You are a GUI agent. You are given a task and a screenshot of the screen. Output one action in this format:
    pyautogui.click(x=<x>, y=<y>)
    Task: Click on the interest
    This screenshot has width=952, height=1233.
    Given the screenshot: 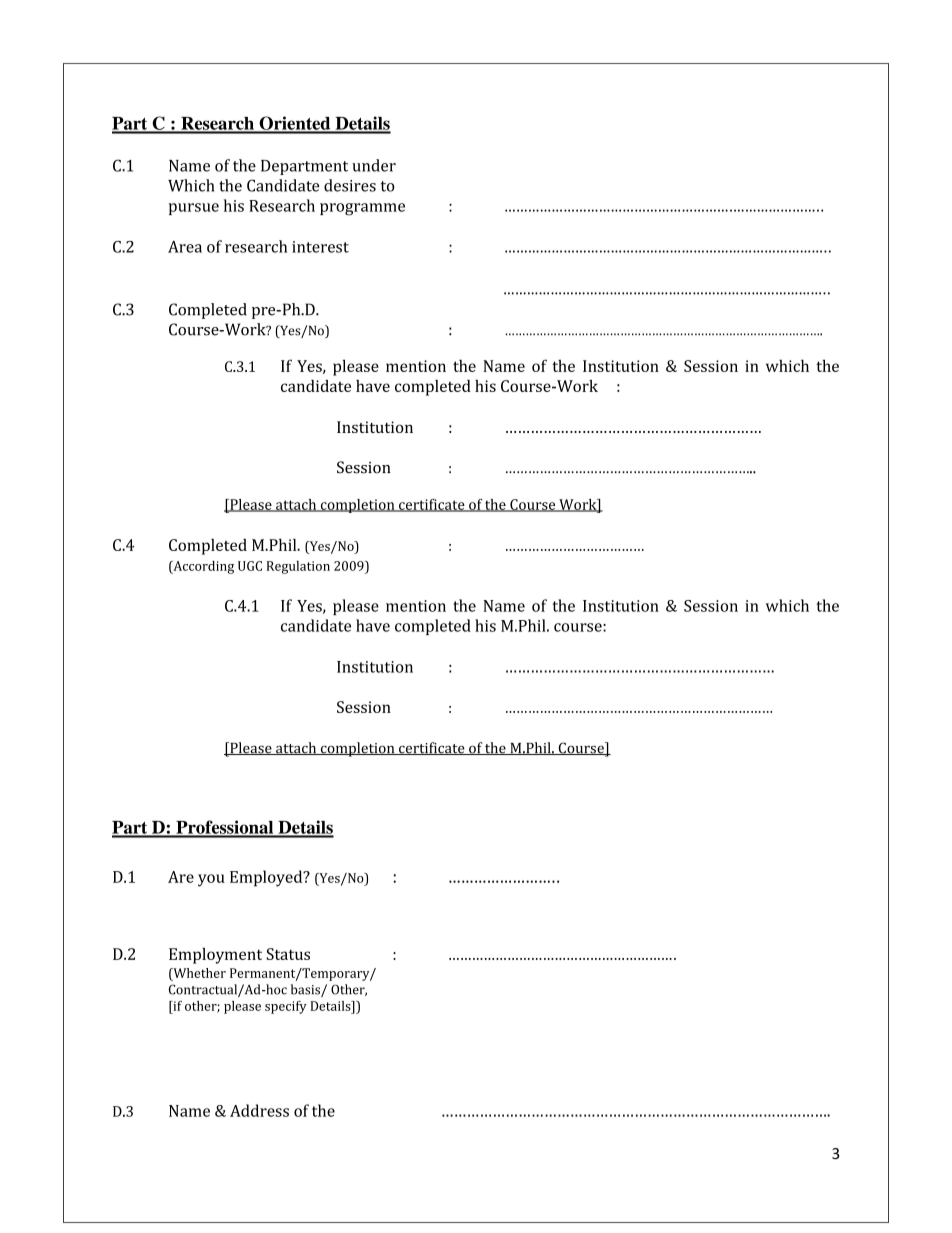 What is the action you would take?
    pyautogui.click(x=320, y=247)
